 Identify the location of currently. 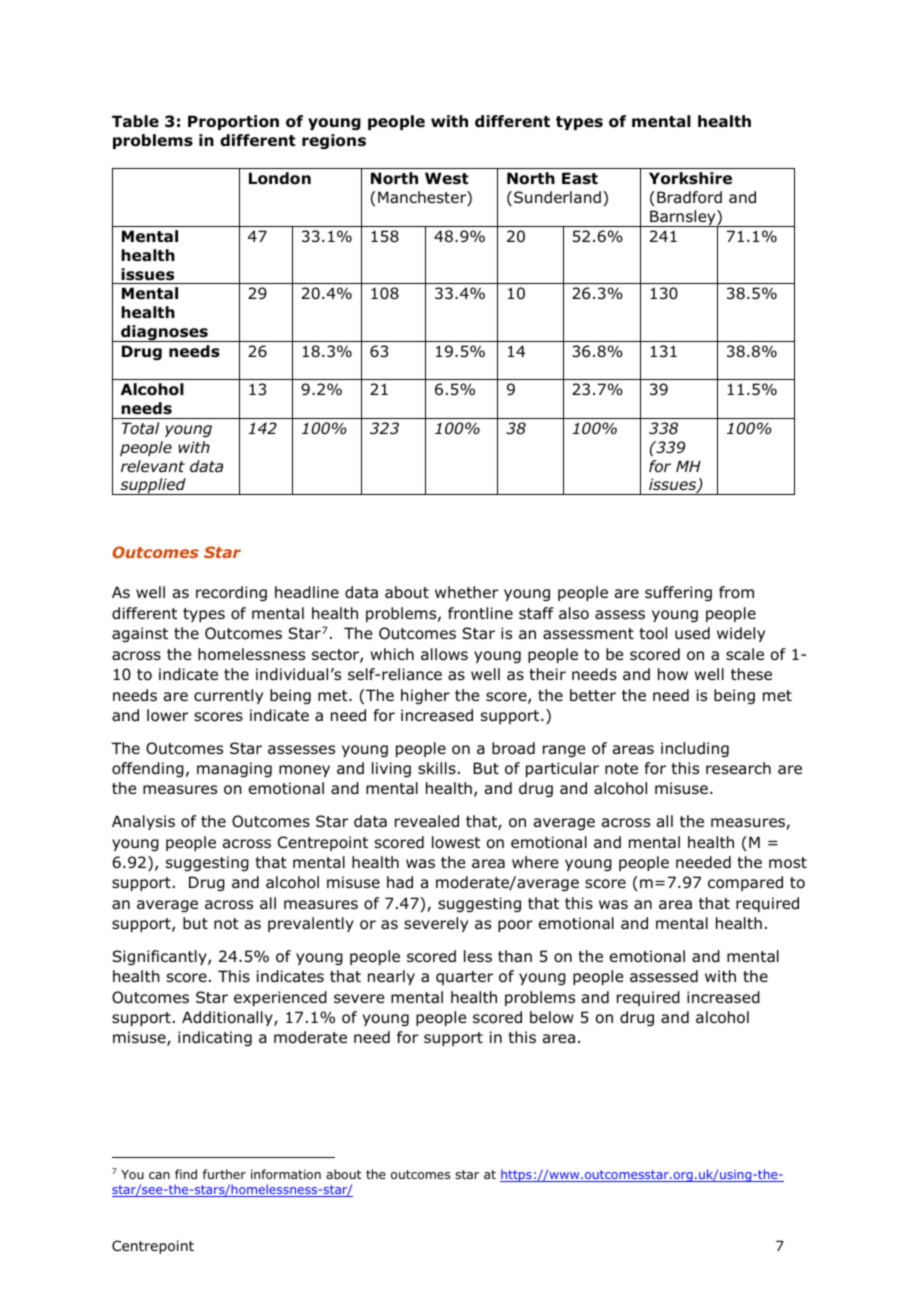
(228, 696).
